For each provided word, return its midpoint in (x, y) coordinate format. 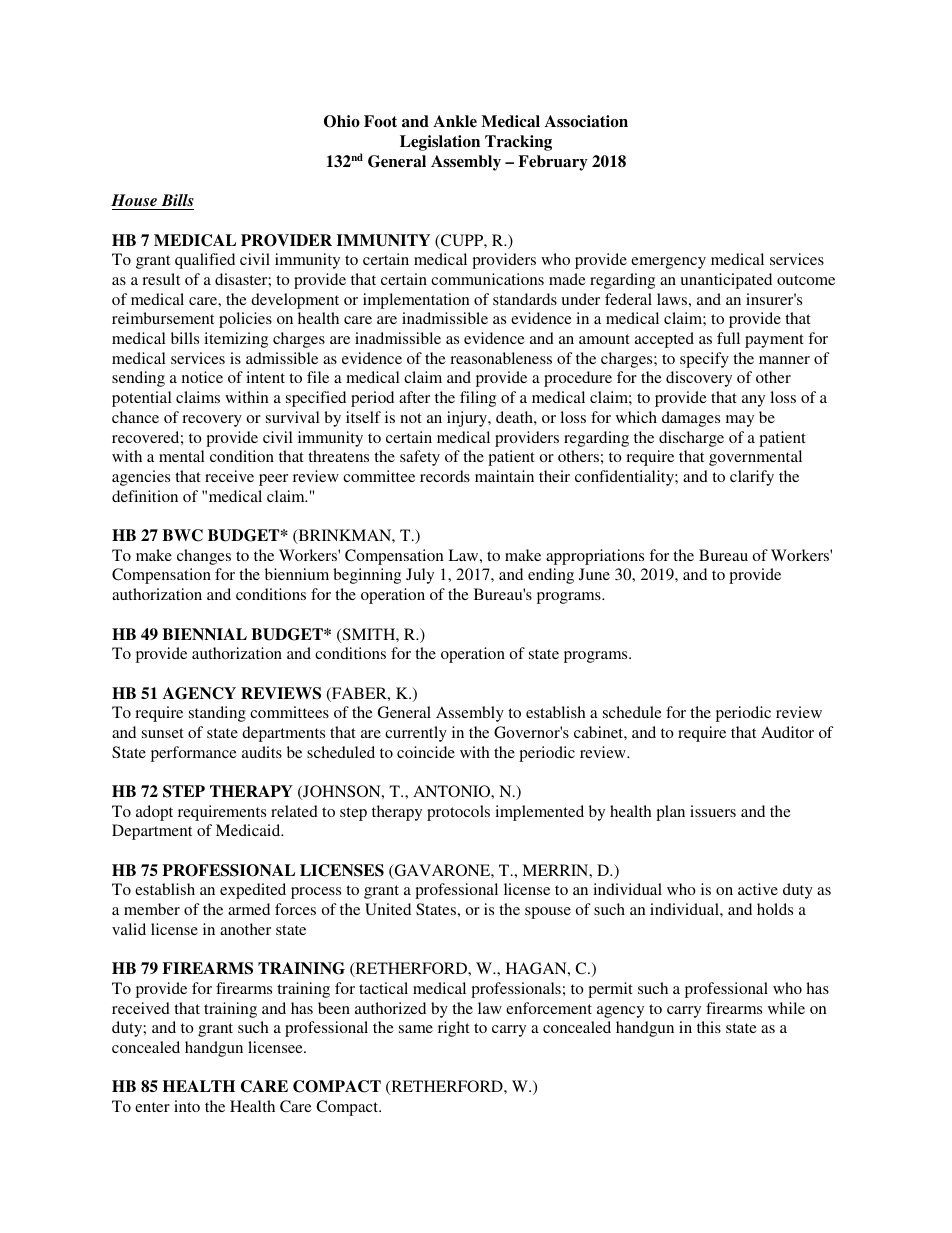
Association (586, 121)
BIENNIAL (204, 634)
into (187, 1106)
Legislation (440, 143)
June (594, 574)
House (134, 200)
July (420, 576)
